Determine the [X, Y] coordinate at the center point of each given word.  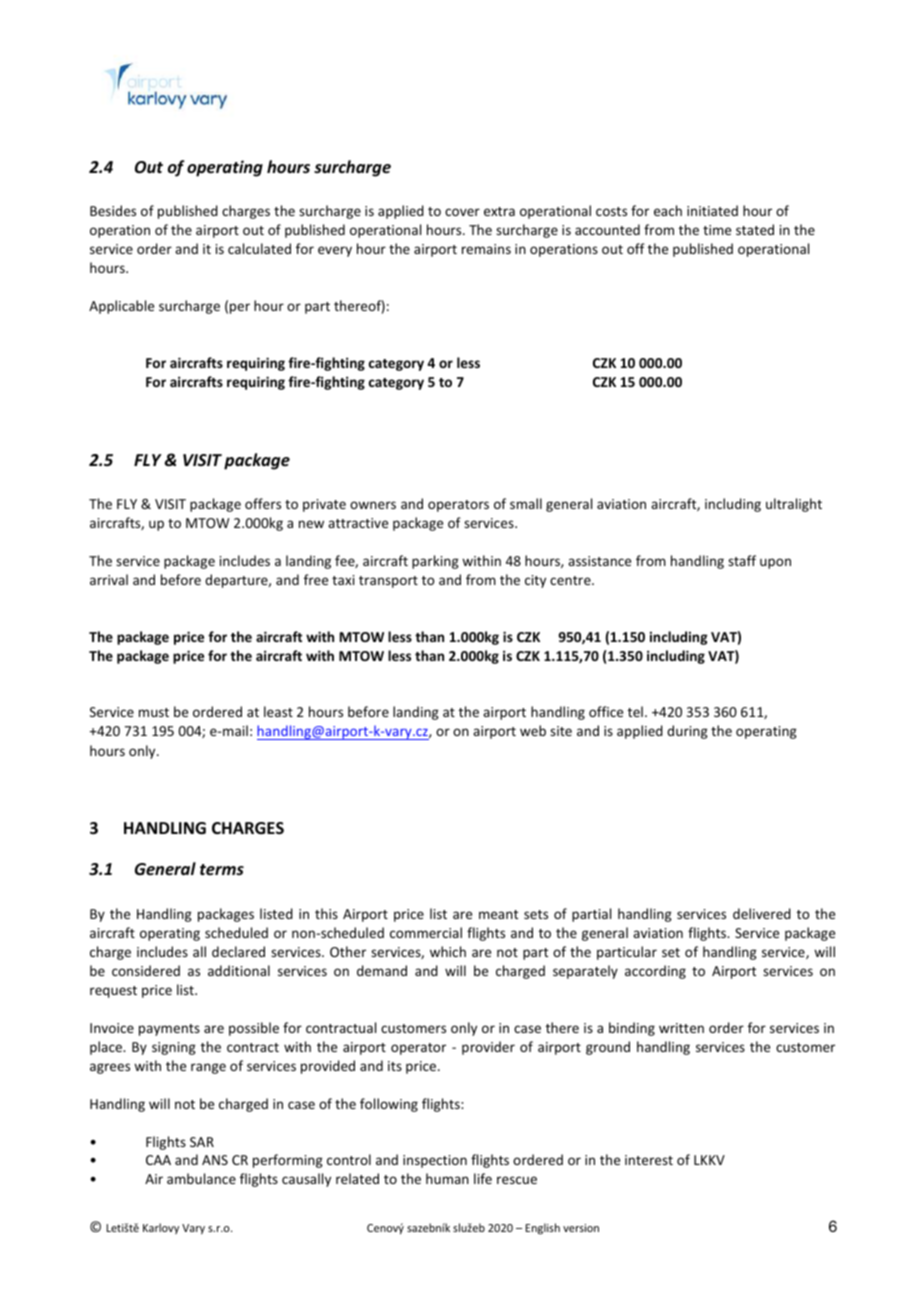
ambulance [201, 1178]
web [533, 730]
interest [649, 1160]
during [687, 732]
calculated [259, 248]
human [447, 1178]
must [154, 712]
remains [486, 249]
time [717, 230]
